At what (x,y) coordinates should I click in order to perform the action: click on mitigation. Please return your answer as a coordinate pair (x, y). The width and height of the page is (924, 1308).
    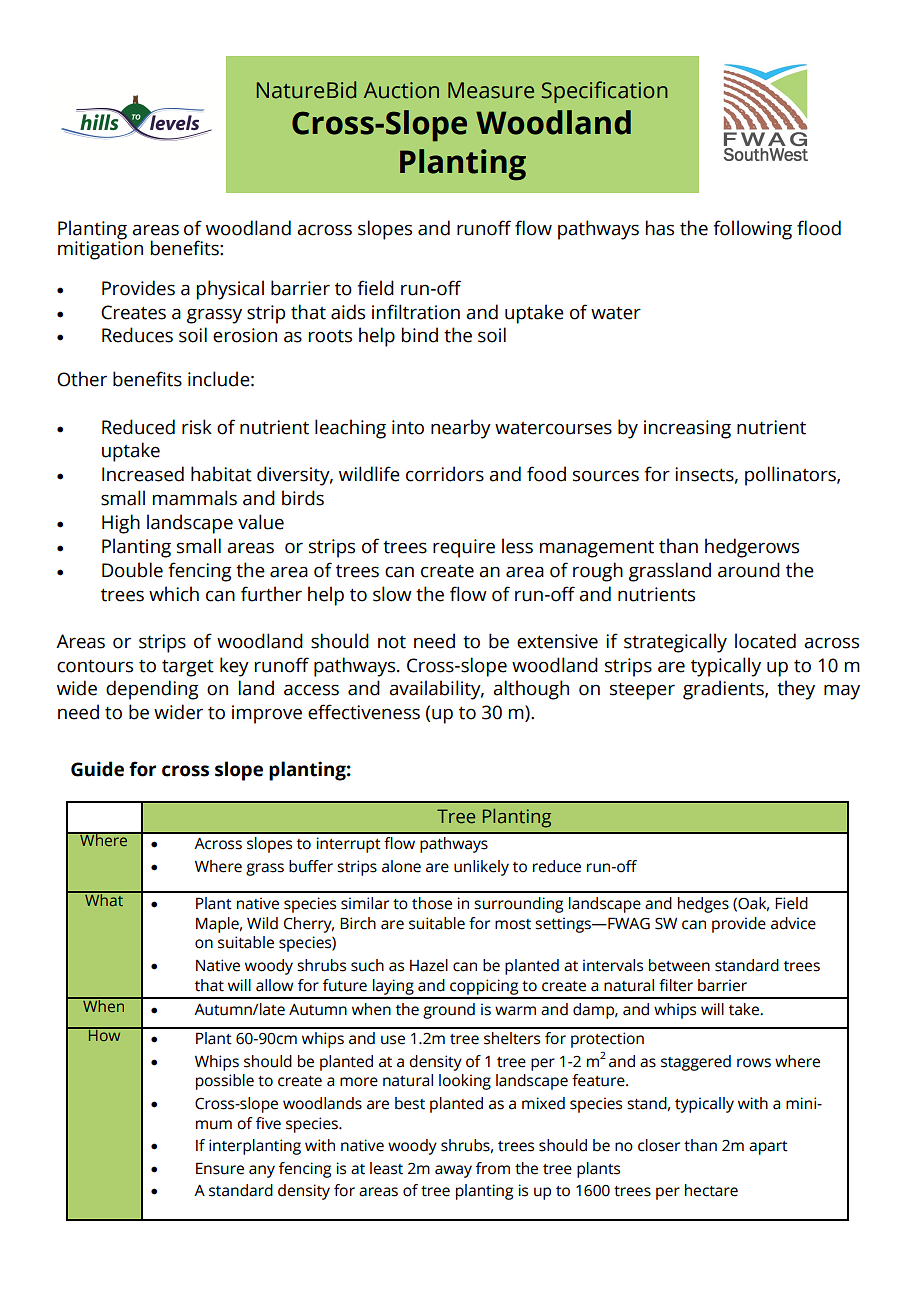
    Looking at the image, I should click on (100, 249).
